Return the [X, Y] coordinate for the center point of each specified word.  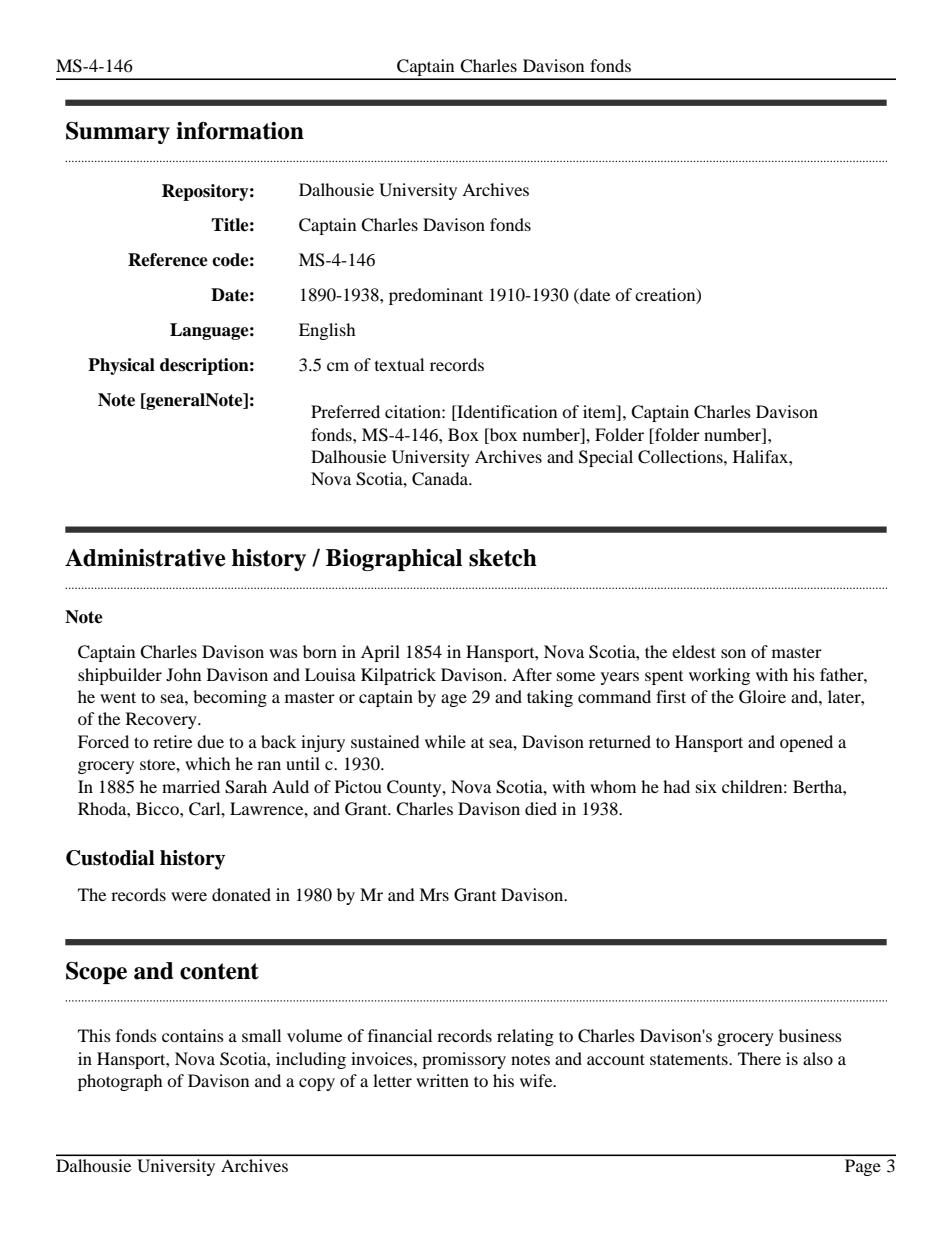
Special [606, 458]
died [541, 808]
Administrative [145, 558]
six [706, 786]
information [240, 130]
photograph [120, 1082]
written [442, 1080]
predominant [436, 296]
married [191, 786]
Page [863, 1167]
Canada [441, 479]
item [600, 413]
